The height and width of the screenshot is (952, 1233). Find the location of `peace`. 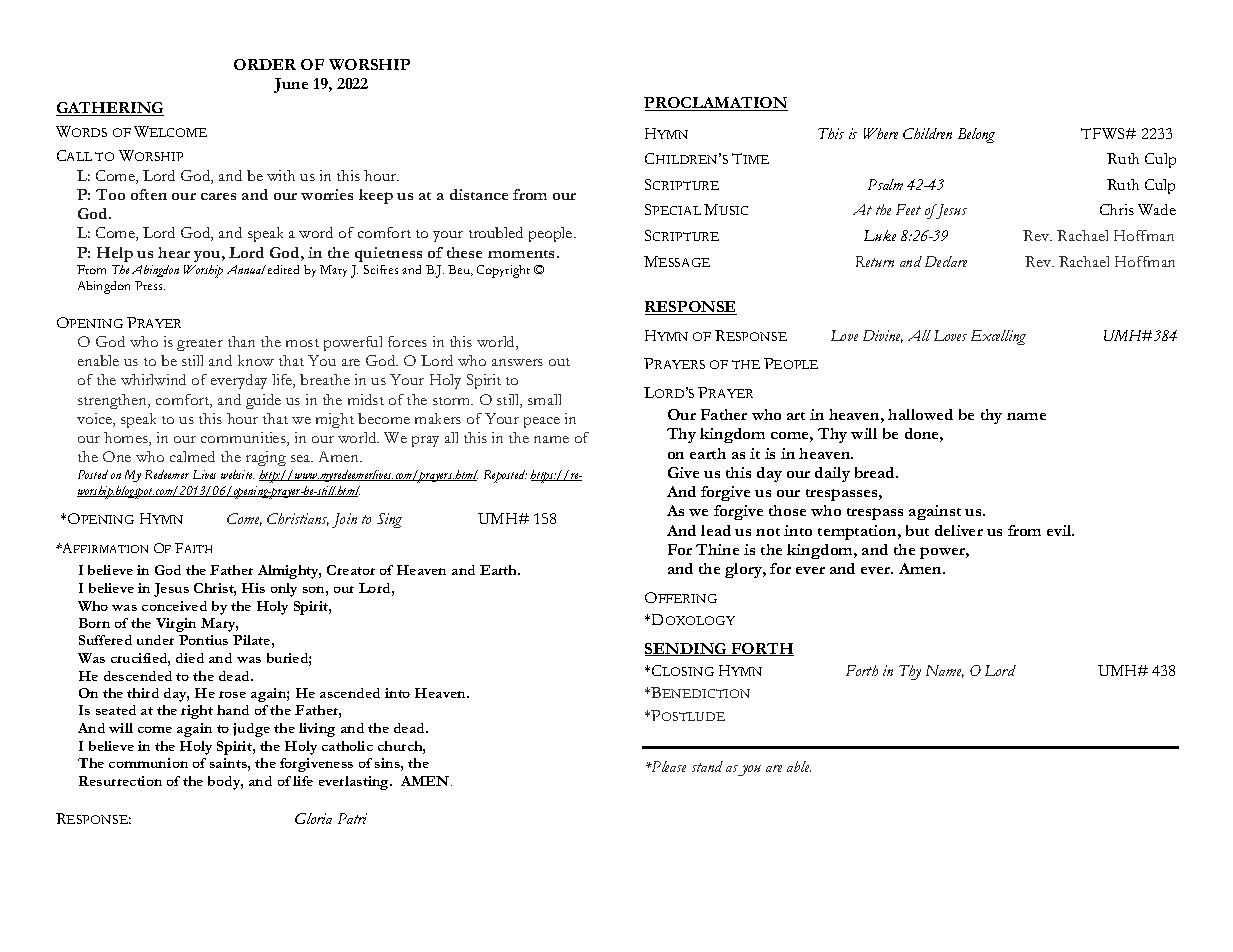

peace is located at coordinates (542, 422).
